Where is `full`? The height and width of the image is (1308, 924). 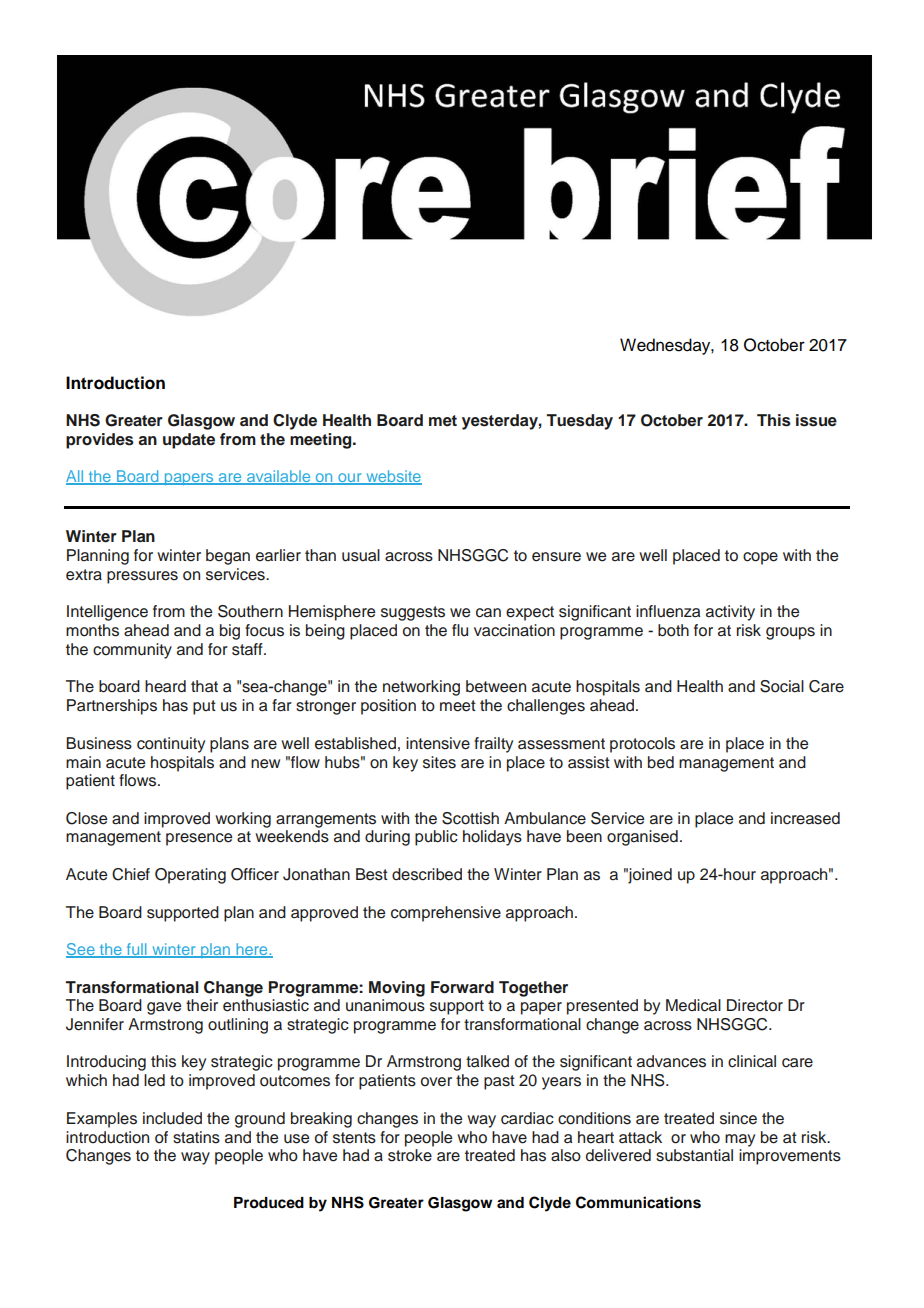 full is located at coordinates (136, 950).
